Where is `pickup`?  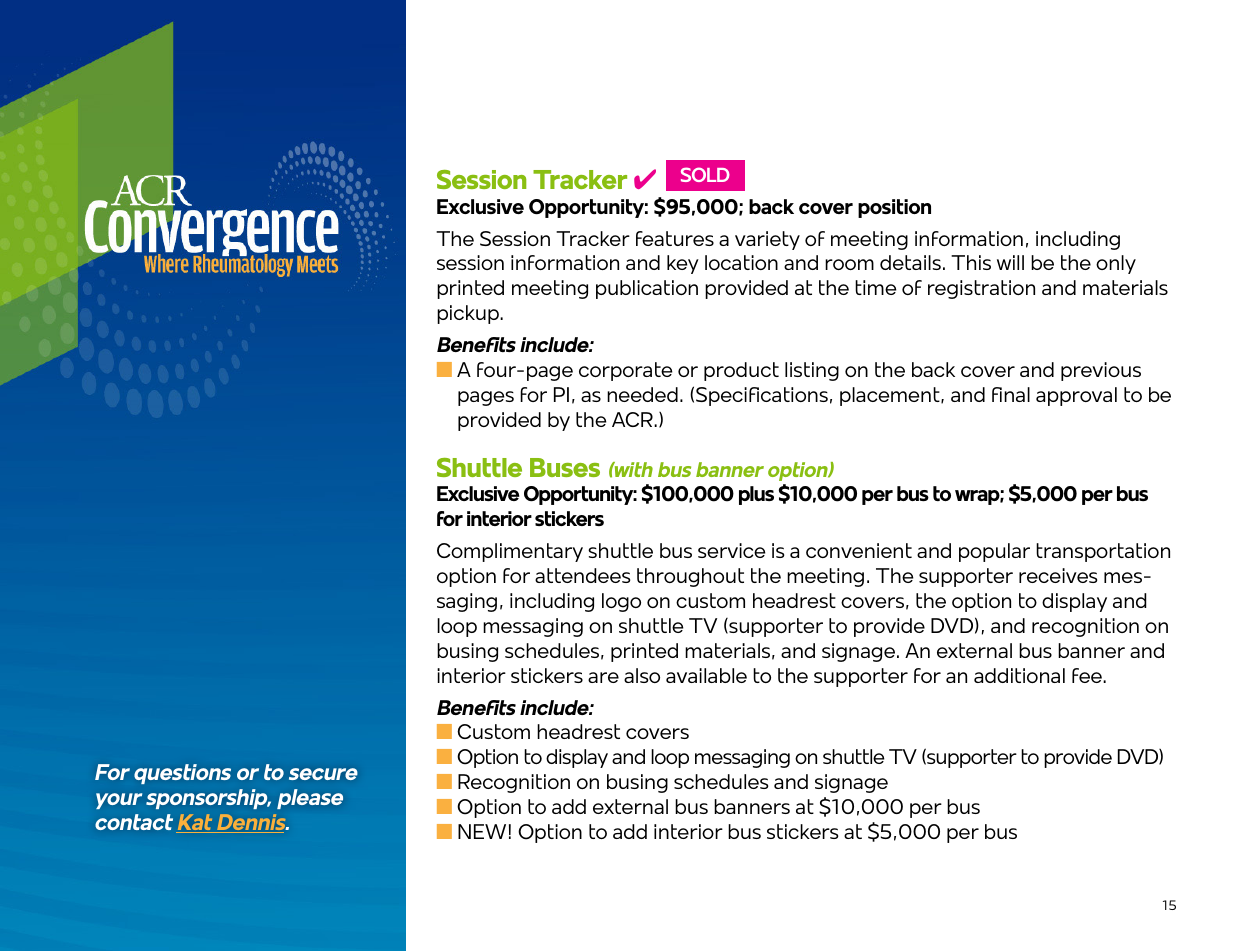
pickup is located at coordinates (469, 314).
